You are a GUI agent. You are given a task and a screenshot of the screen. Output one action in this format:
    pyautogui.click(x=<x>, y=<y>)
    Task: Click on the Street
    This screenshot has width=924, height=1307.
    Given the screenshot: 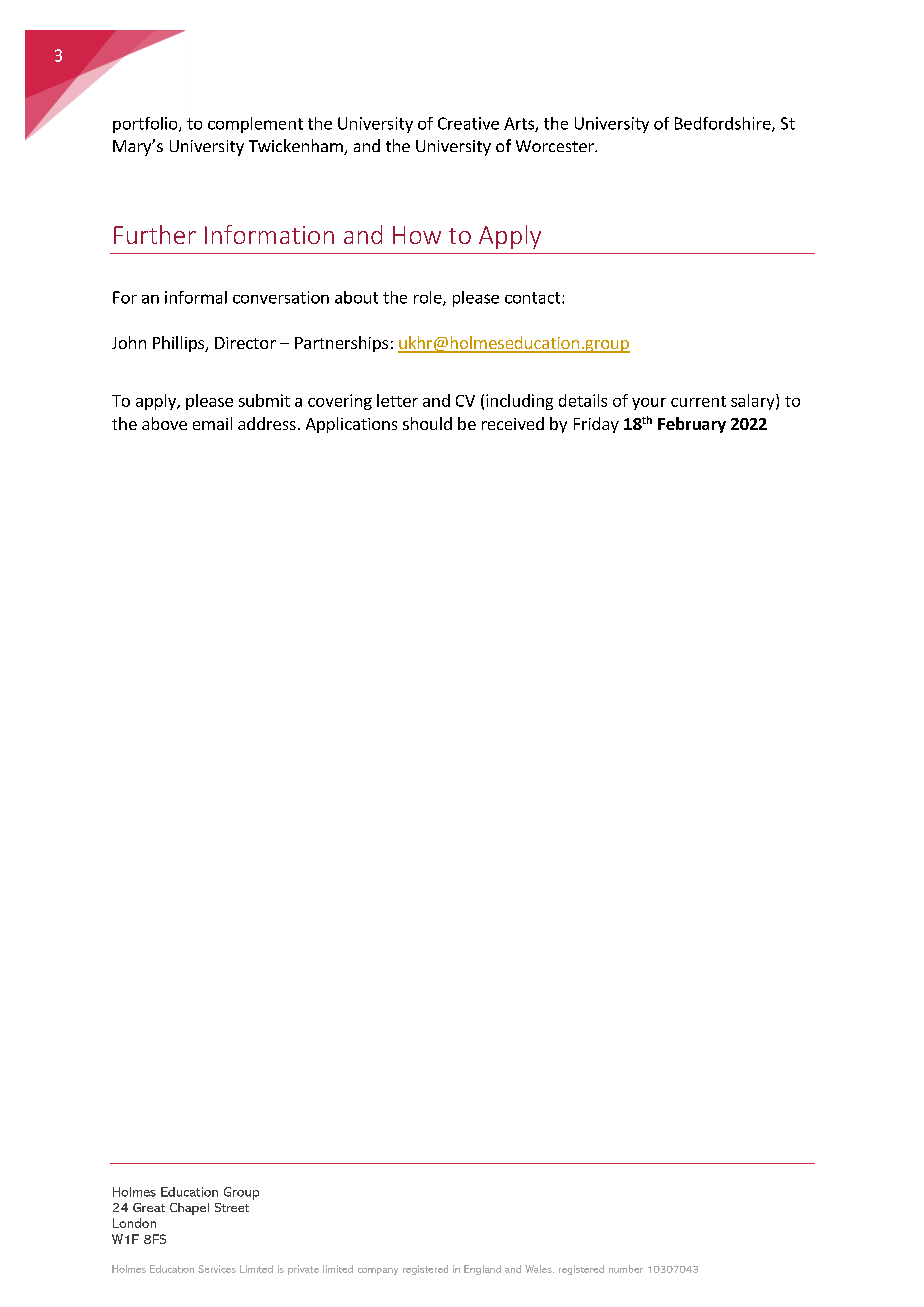 What is the action you would take?
    pyautogui.click(x=232, y=1207)
